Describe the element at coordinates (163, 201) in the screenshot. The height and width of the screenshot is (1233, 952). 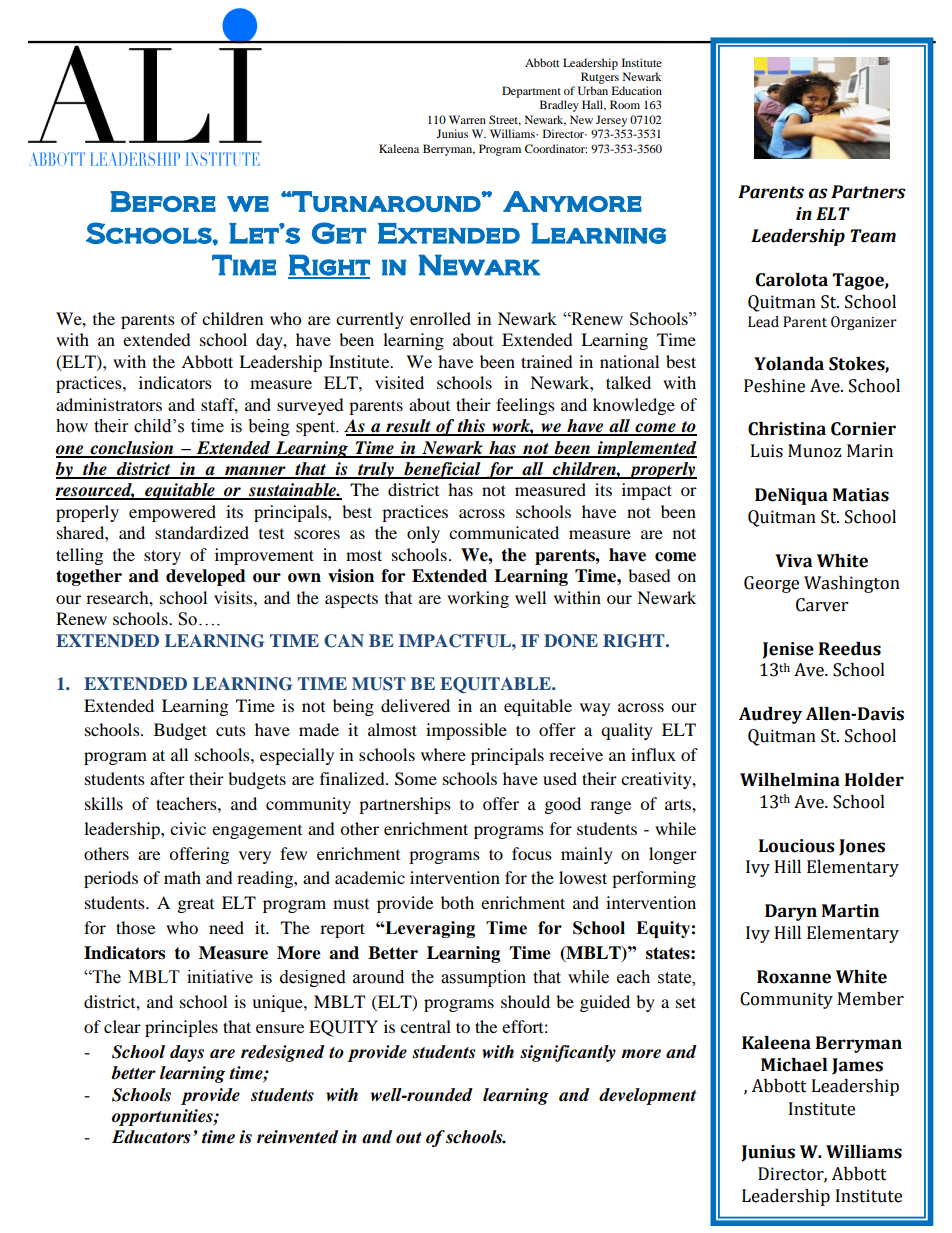
I see `Before` at that location.
